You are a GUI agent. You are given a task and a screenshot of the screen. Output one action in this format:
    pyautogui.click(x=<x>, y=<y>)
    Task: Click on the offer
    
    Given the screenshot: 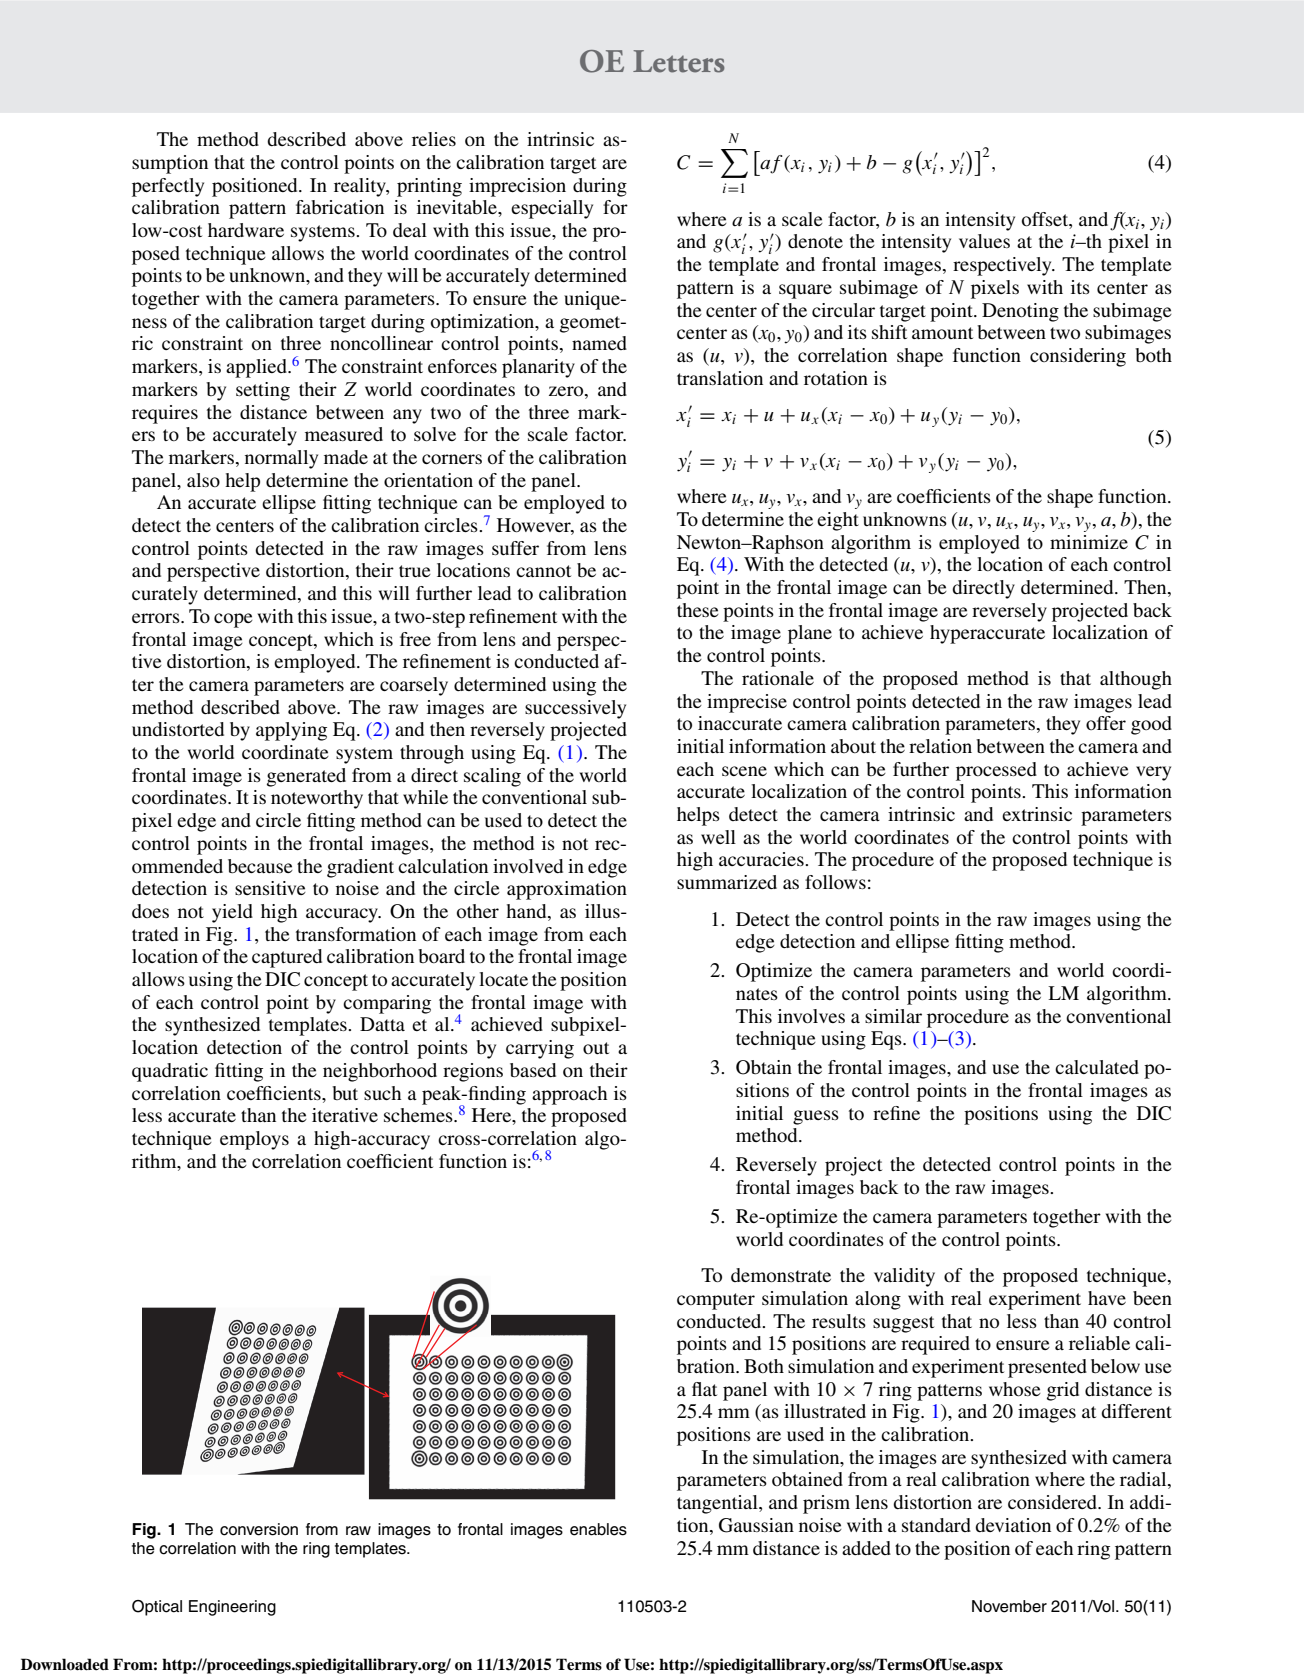 What is the action you would take?
    pyautogui.click(x=1106, y=723)
